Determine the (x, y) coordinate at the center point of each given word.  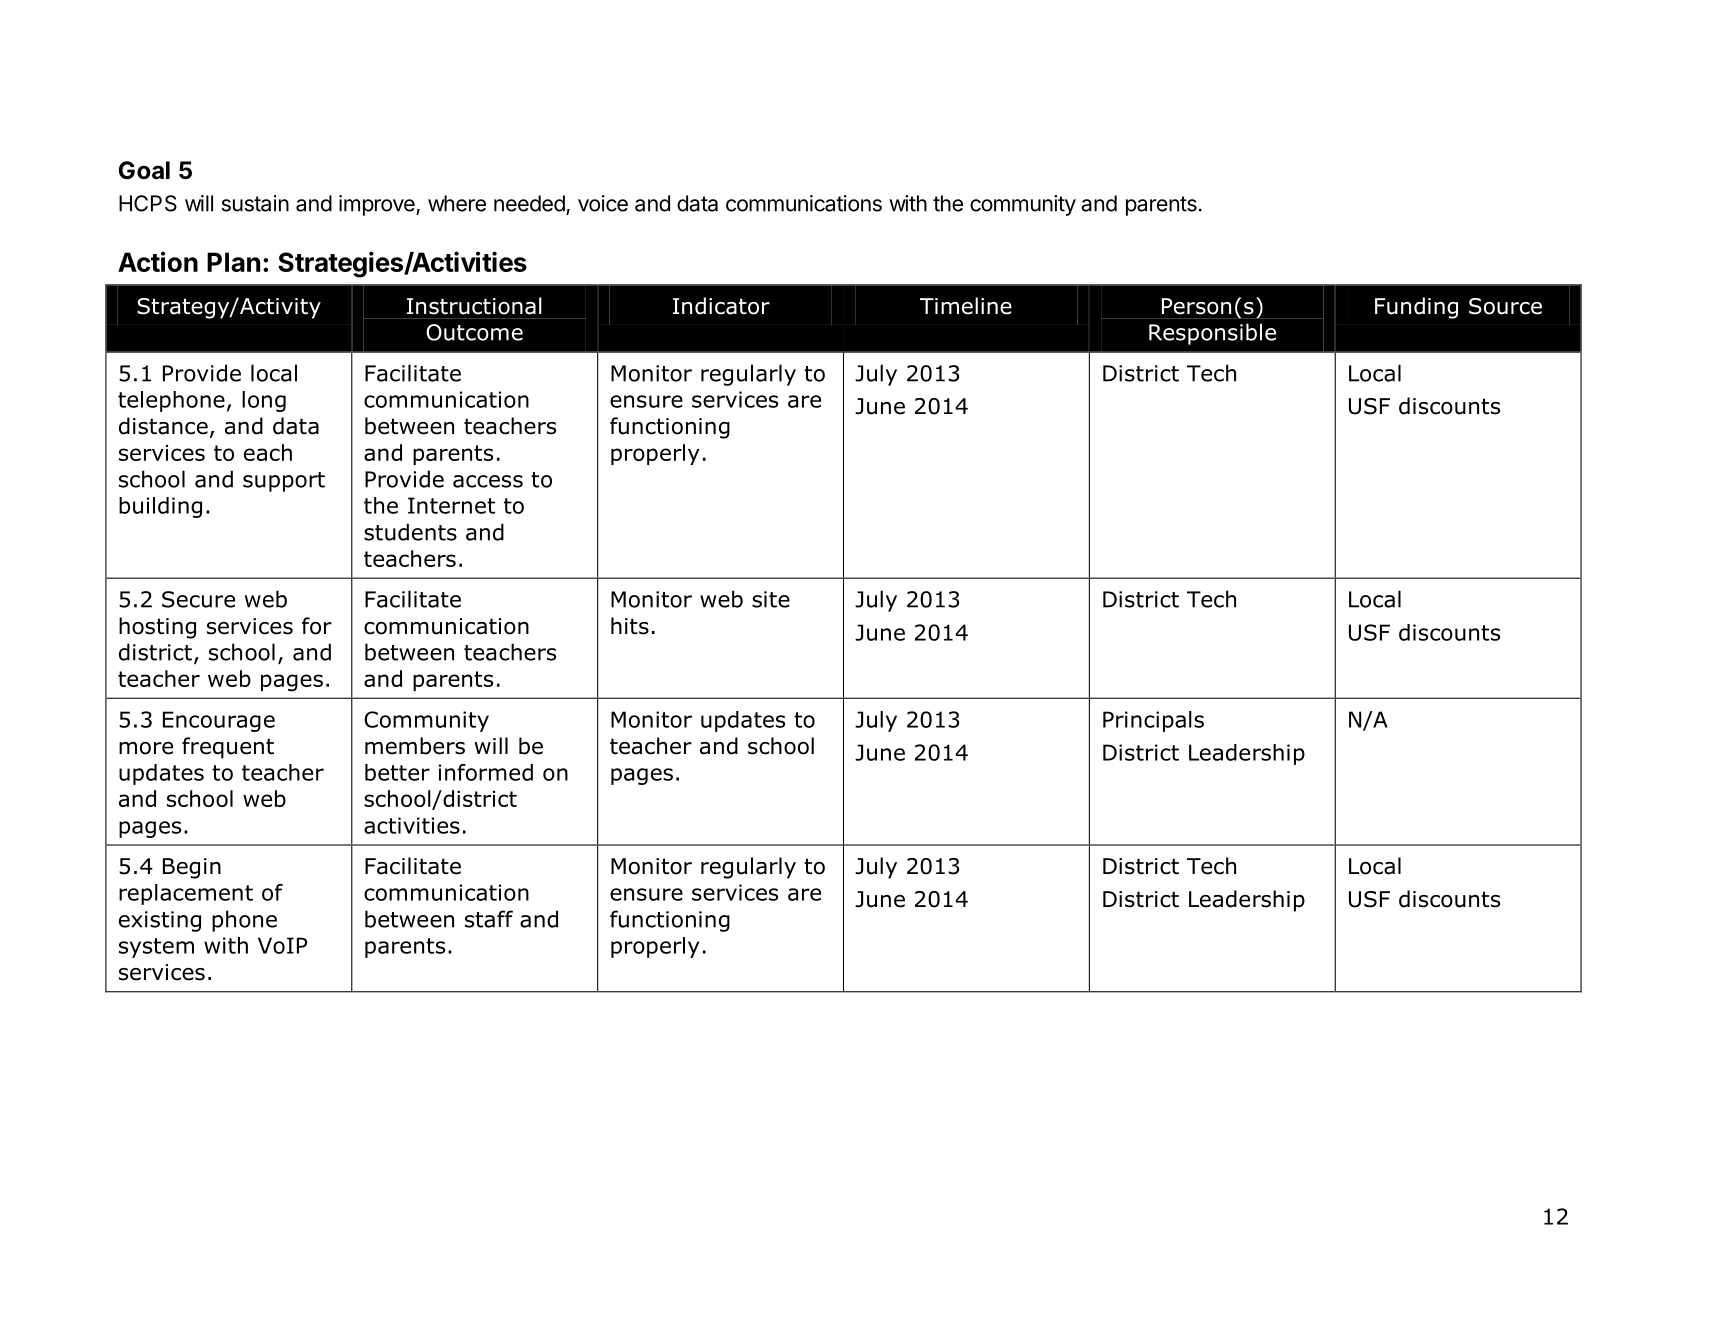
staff (489, 919)
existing (160, 921)
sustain (255, 203)
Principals (1153, 721)
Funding (1416, 308)
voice (603, 203)
